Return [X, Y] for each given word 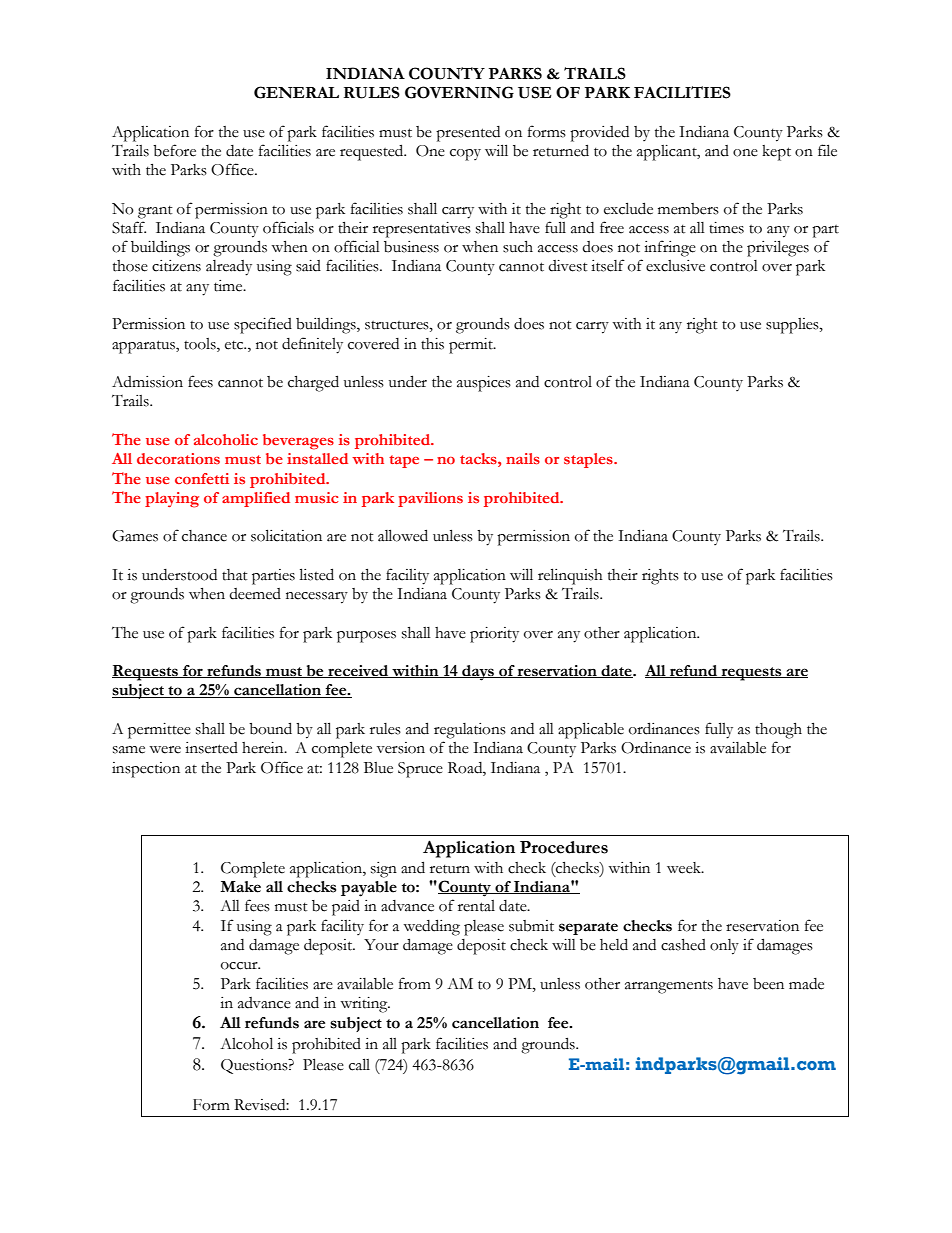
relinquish [570, 576]
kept [776, 153]
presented [468, 134]
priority [494, 635]
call [359, 1064]
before [174, 150]
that [235, 575]
